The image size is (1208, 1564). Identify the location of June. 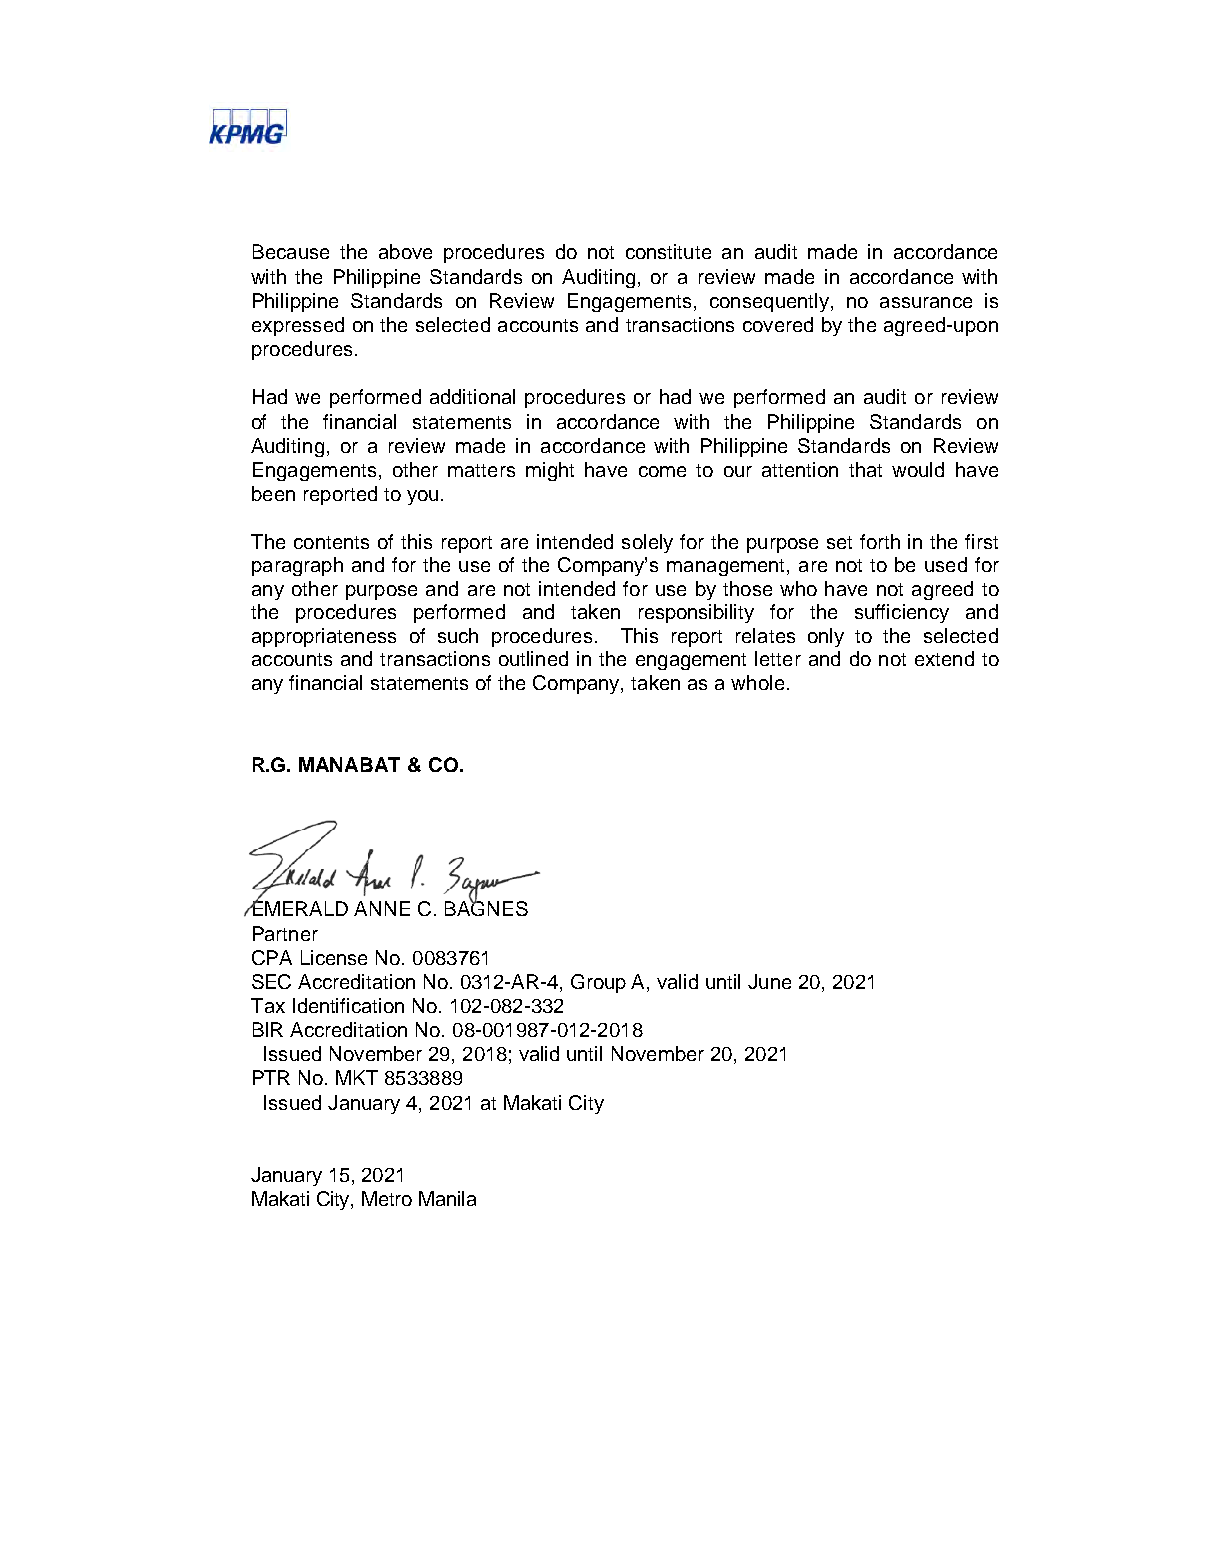
(769, 981).
